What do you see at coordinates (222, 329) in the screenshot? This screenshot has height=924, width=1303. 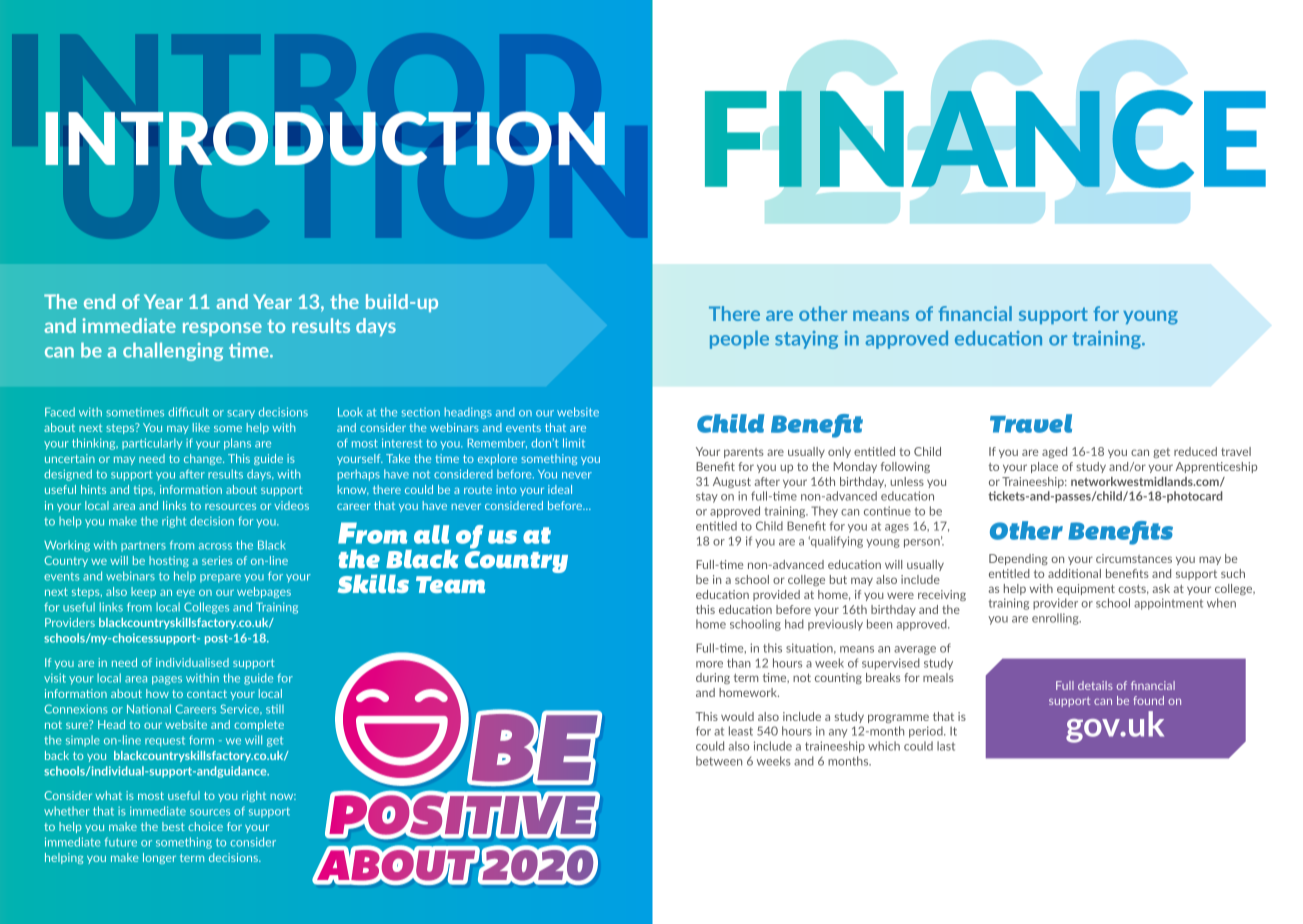 I see `response` at bounding box center [222, 329].
